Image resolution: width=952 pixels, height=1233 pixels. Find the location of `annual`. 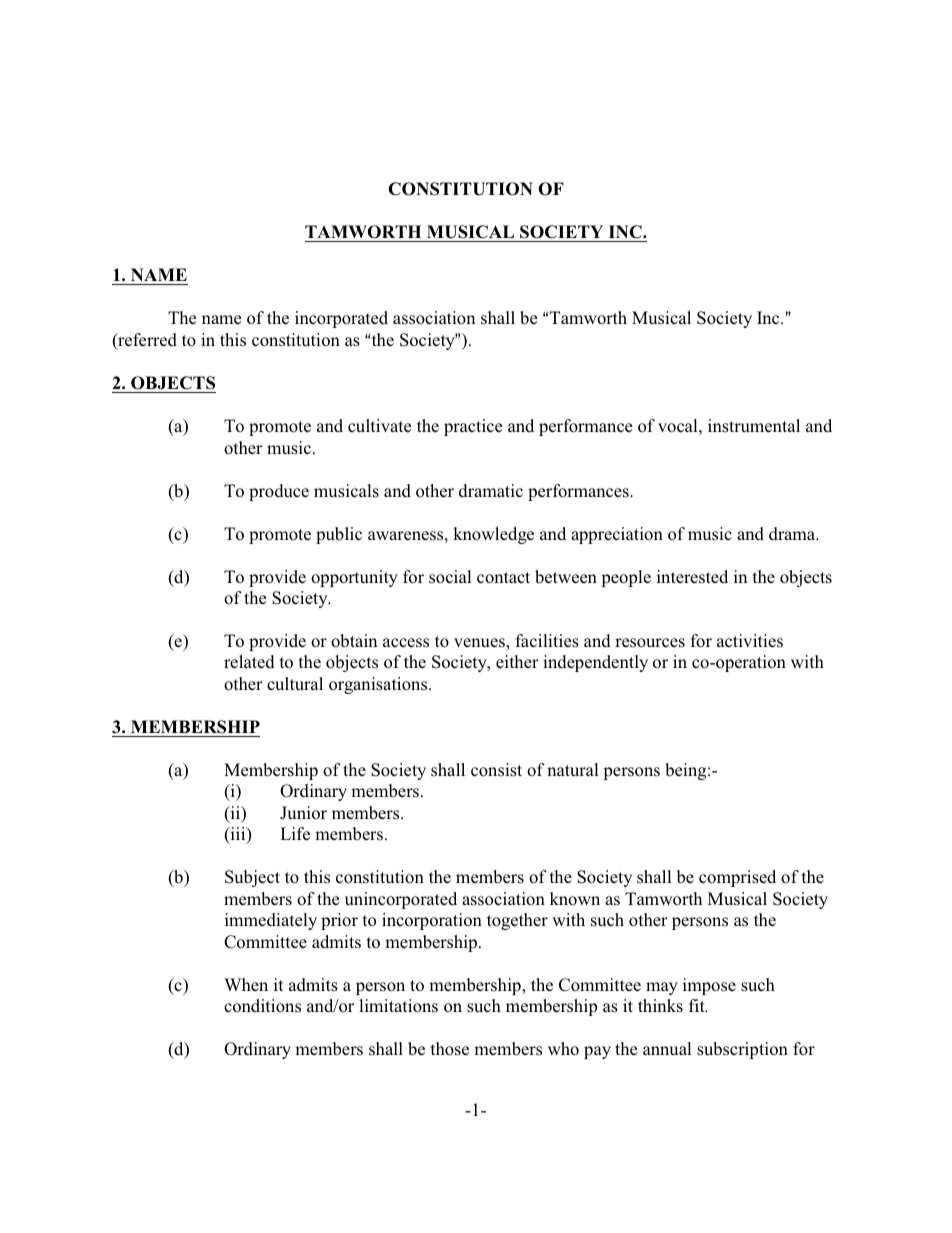

annual is located at coordinates (667, 1048).
